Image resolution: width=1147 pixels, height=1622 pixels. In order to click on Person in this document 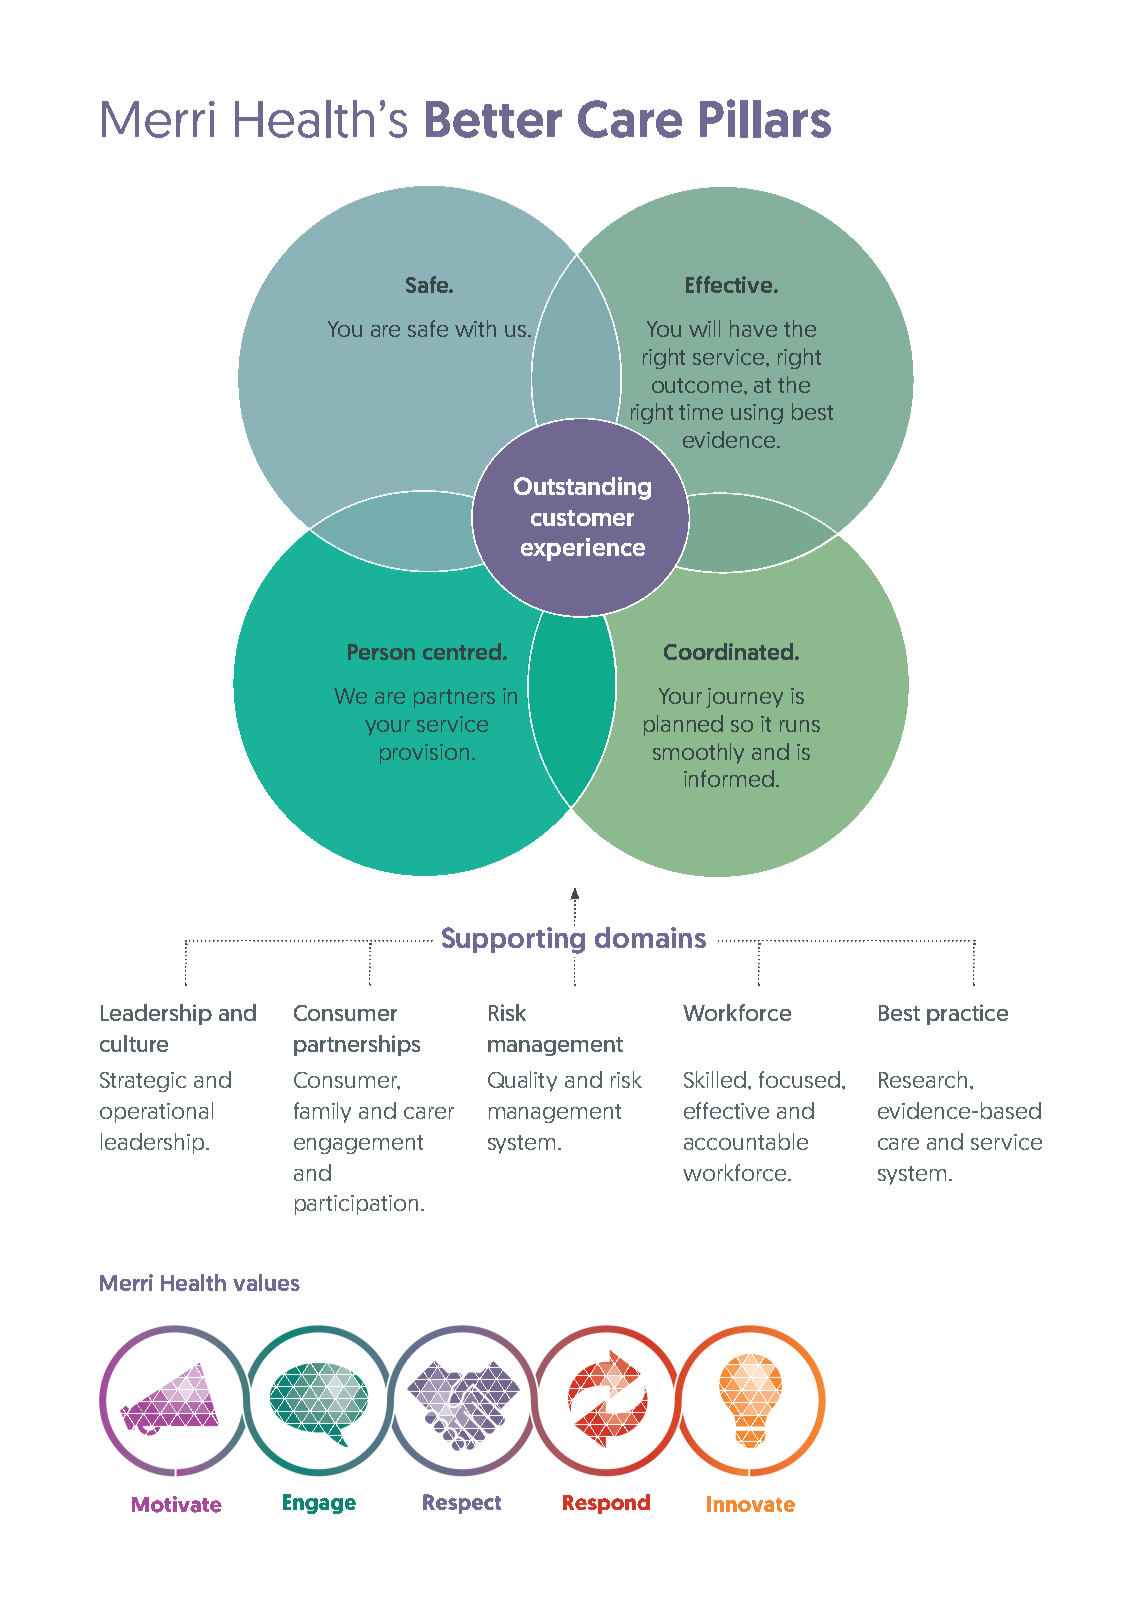, I will do `click(381, 652)`.
